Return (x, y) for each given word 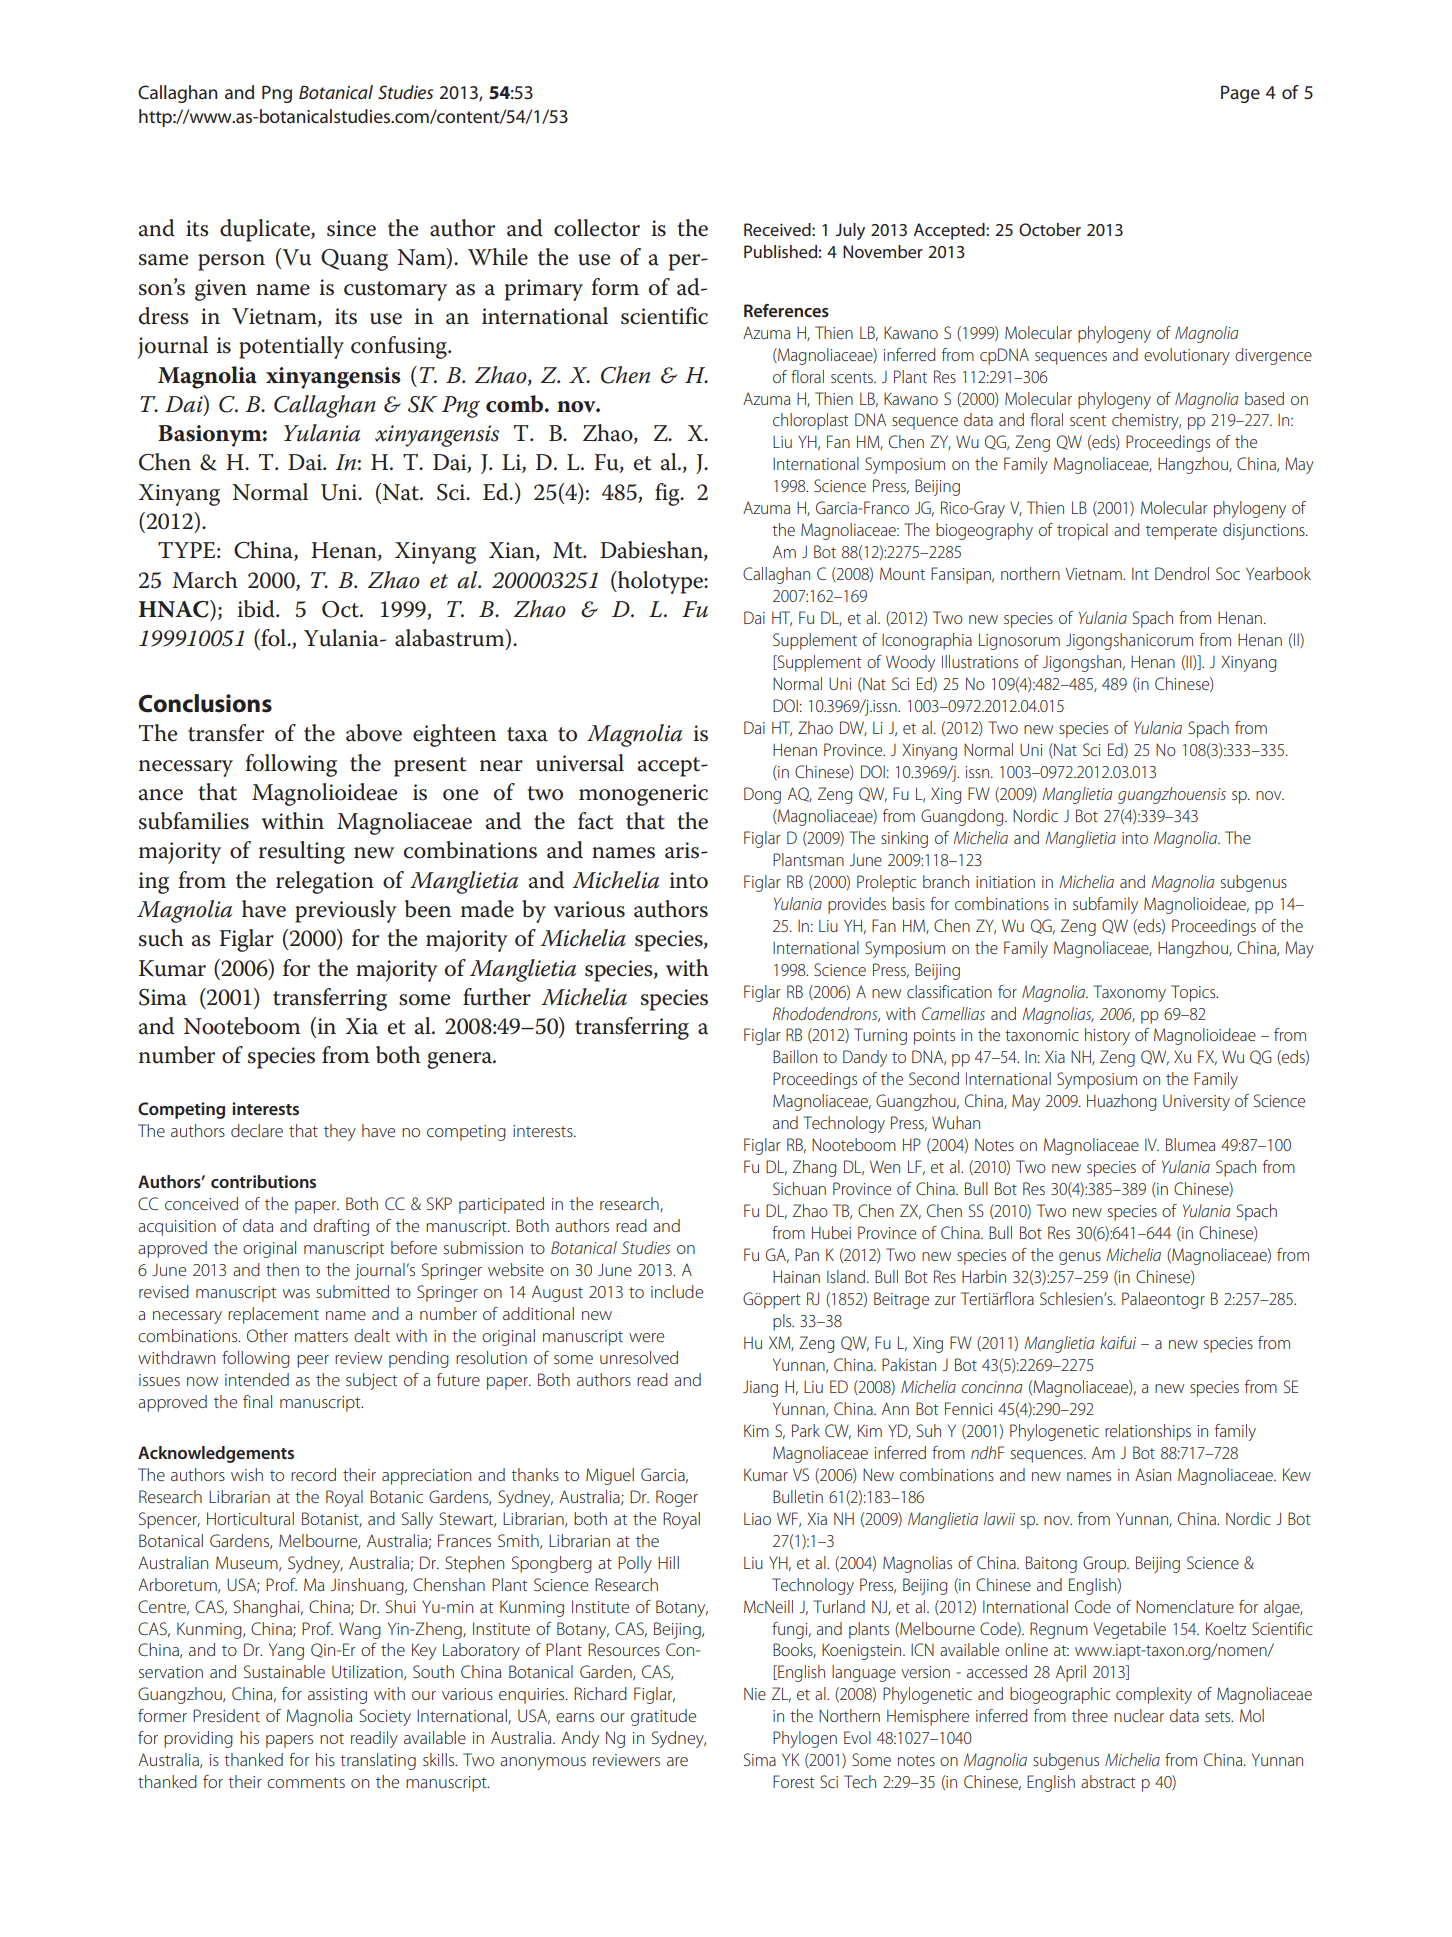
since (351, 228)
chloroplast (811, 421)
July (850, 231)
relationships (1148, 1432)
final (257, 1401)
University (1196, 1102)
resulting (302, 852)
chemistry (1146, 421)
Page (1240, 94)
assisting (337, 1696)
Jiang (760, 1388)
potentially (291, 347)
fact (596, 821)
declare (257, 1130)
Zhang (814, 1168)
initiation (1005, 882)
